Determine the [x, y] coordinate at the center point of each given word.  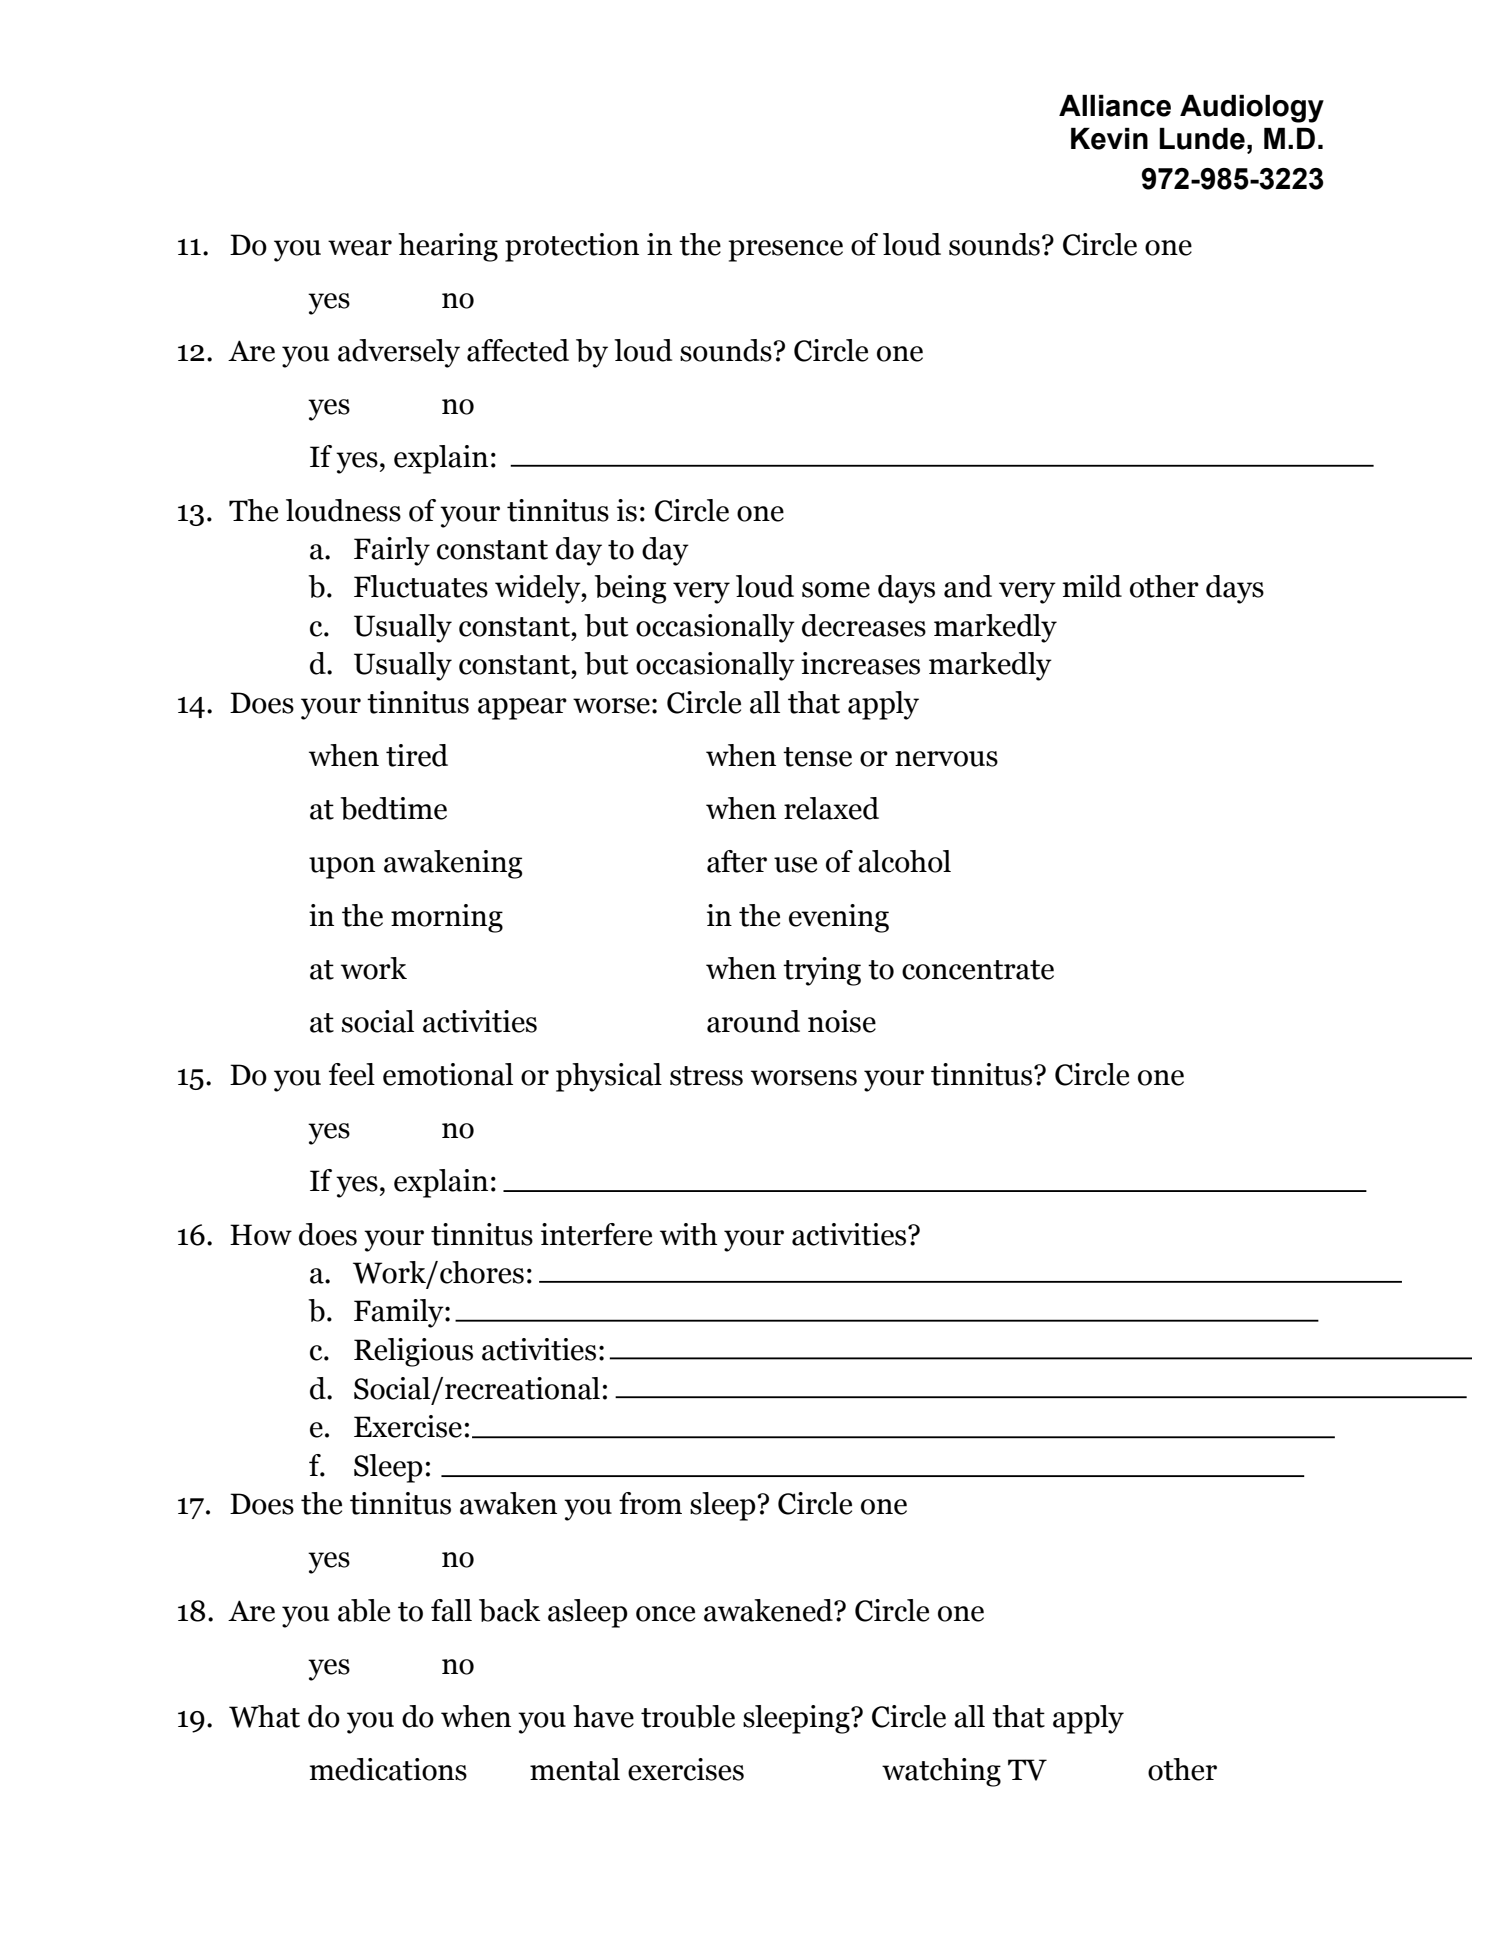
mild [1092, 586]
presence [785, 251]
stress [706, 1076]
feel [352, 1074]
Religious [413, 1352]
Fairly [392, 551]
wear [360, 248]
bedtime [393, 808]
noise [842, 1021]
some [836, 590]
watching [941, 1772]
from [650, 1503]
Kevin [1109, 139]
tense [817, 757]
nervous [946, 759]
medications [388, 1769]
